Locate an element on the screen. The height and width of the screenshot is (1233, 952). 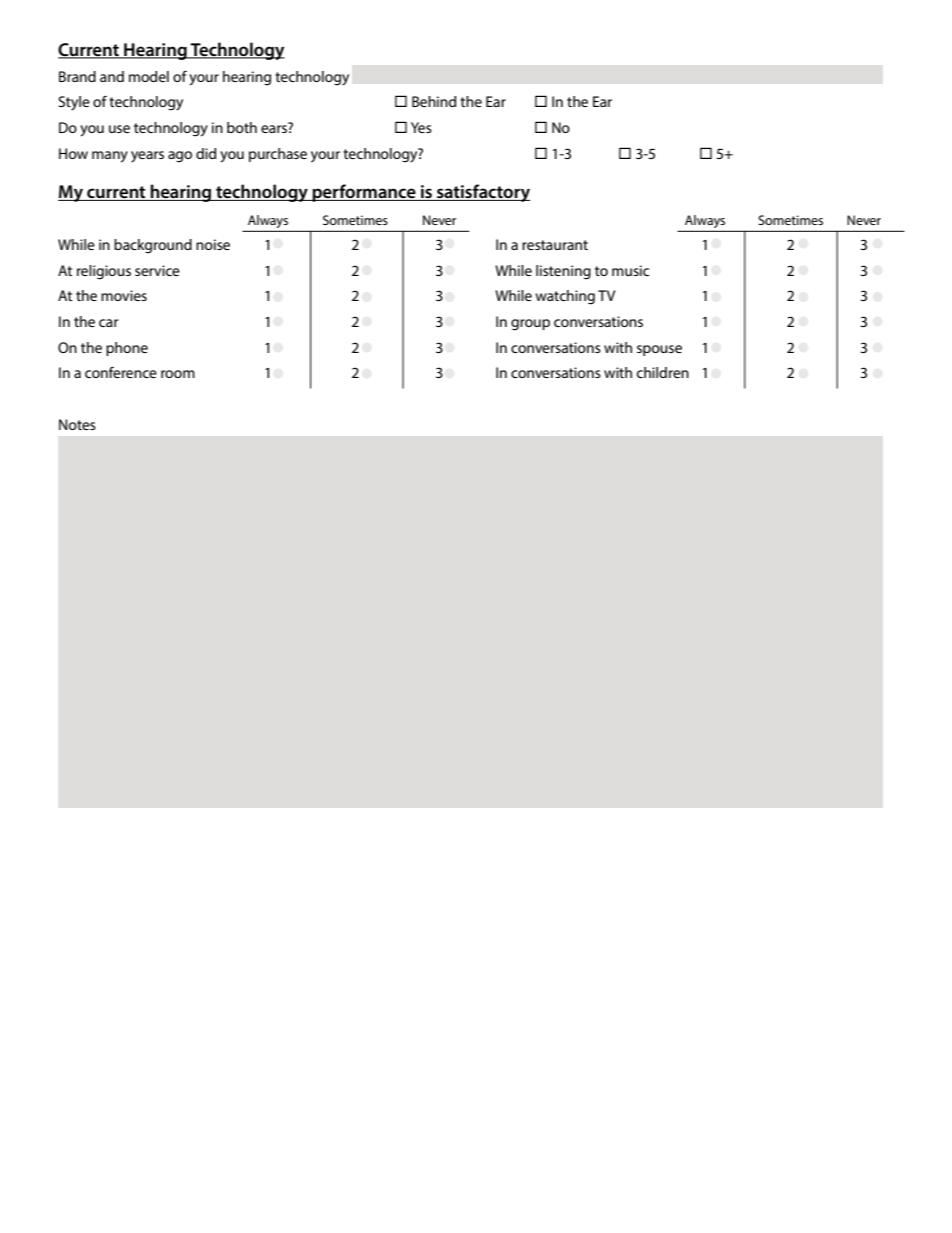
background is located at coordinates (153, 246).
